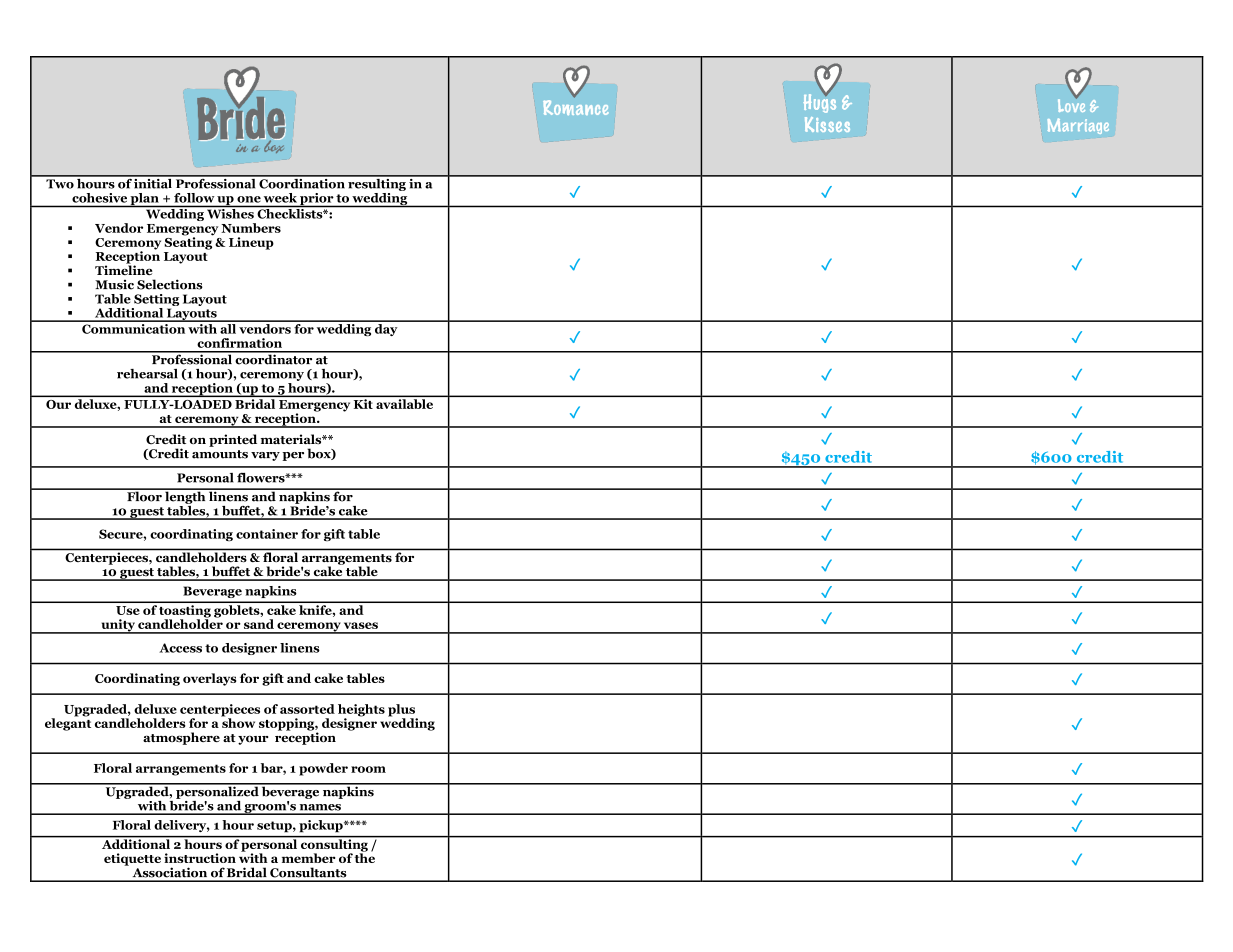 Image resolution: width=1233 pixels, height=952 pixels. I want to click on vases, so click(361, 625).
